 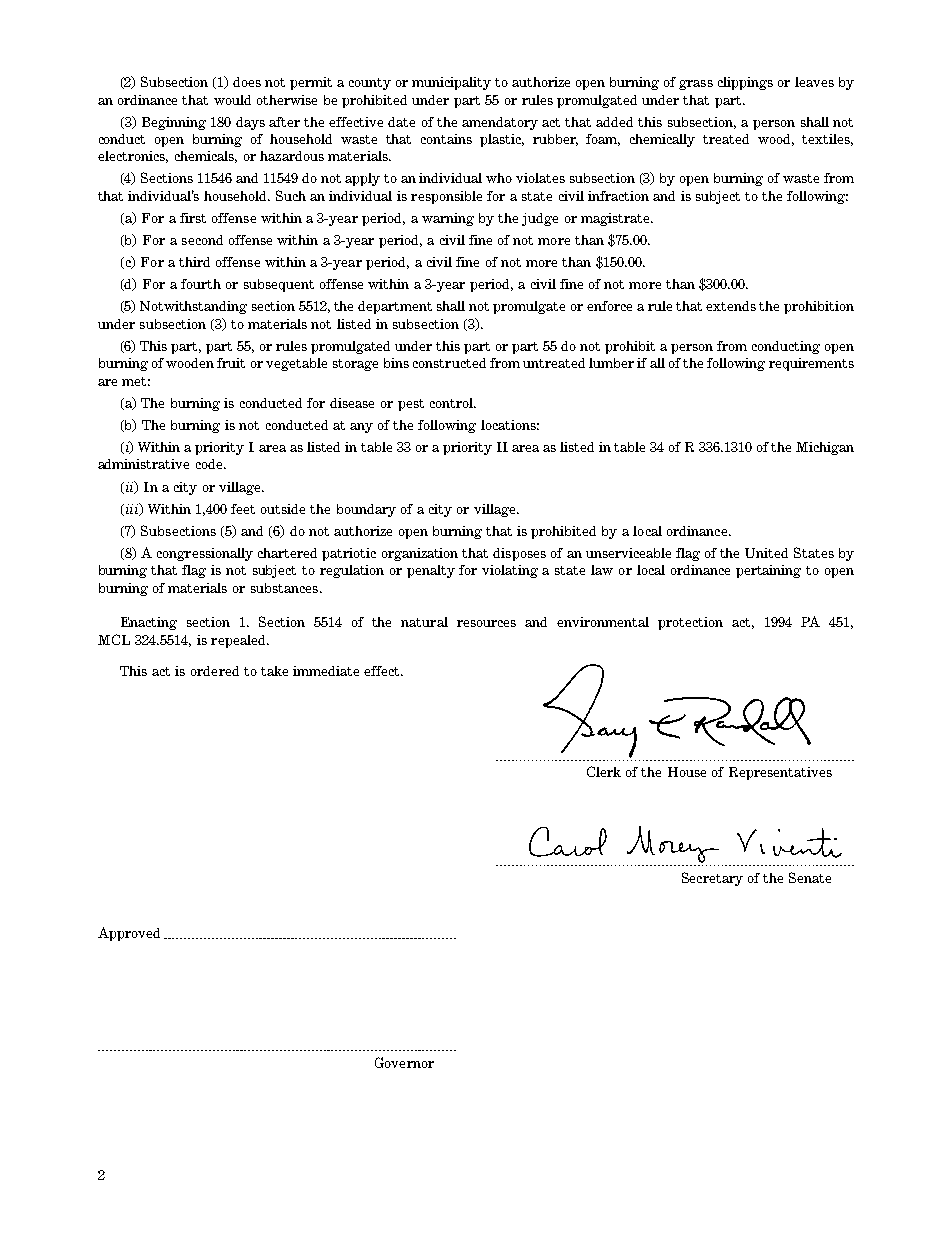 I want to click on substances, so click(x=284, y=588).
